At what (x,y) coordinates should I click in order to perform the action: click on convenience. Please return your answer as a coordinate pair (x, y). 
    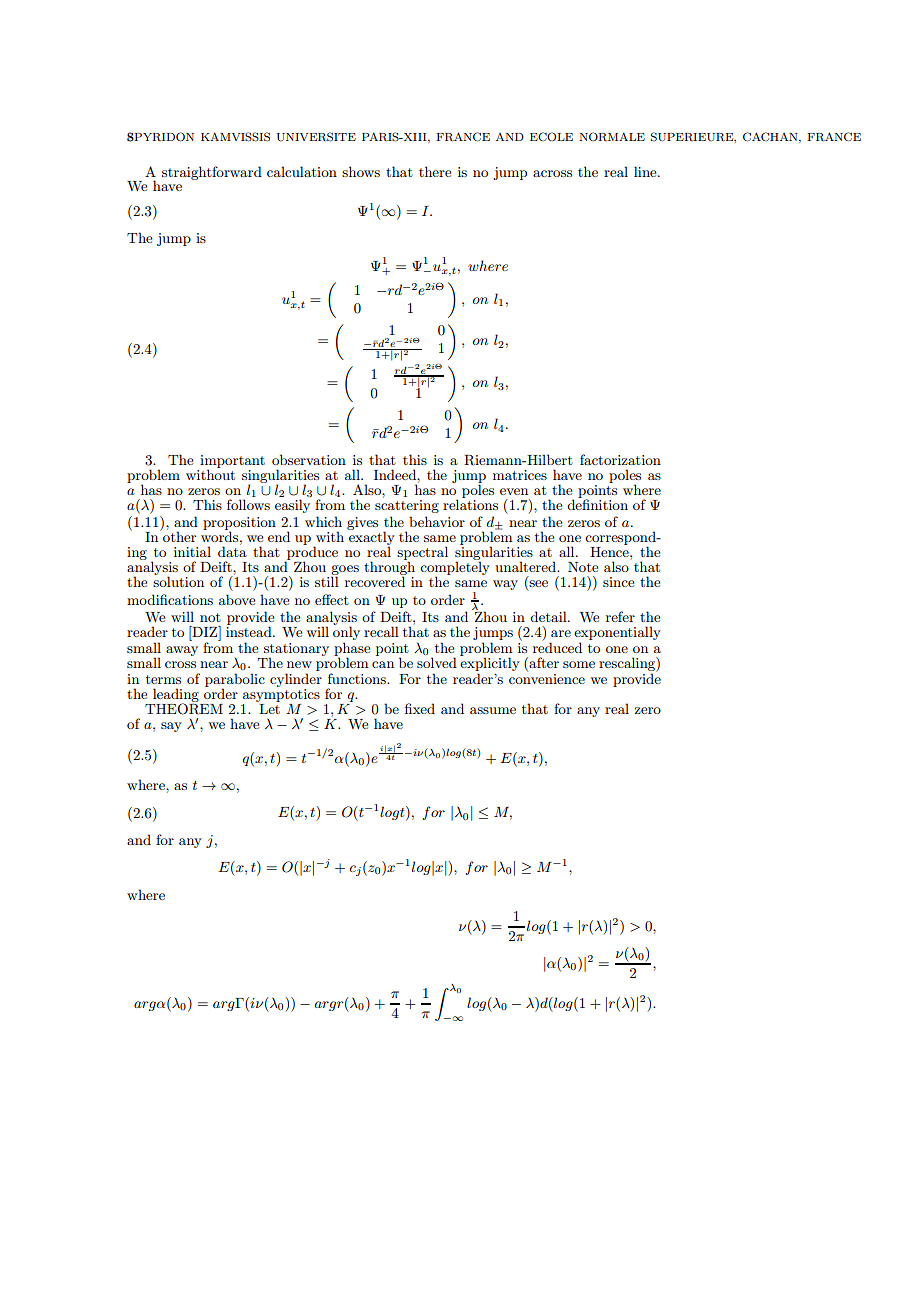
    Looking at the image, I should click on (547, 679).
